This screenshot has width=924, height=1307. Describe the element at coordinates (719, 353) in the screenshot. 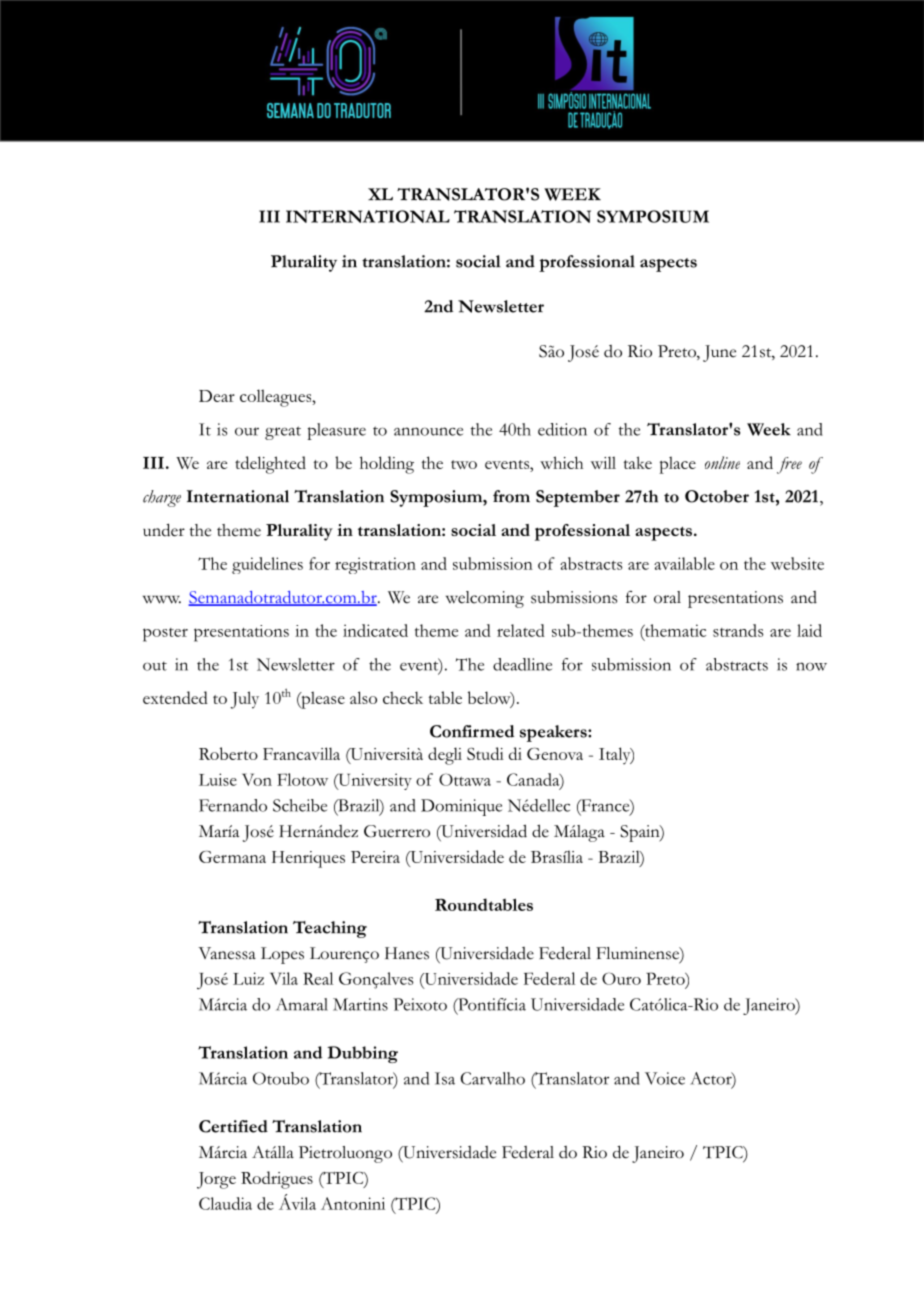

I see `June` at that location.
